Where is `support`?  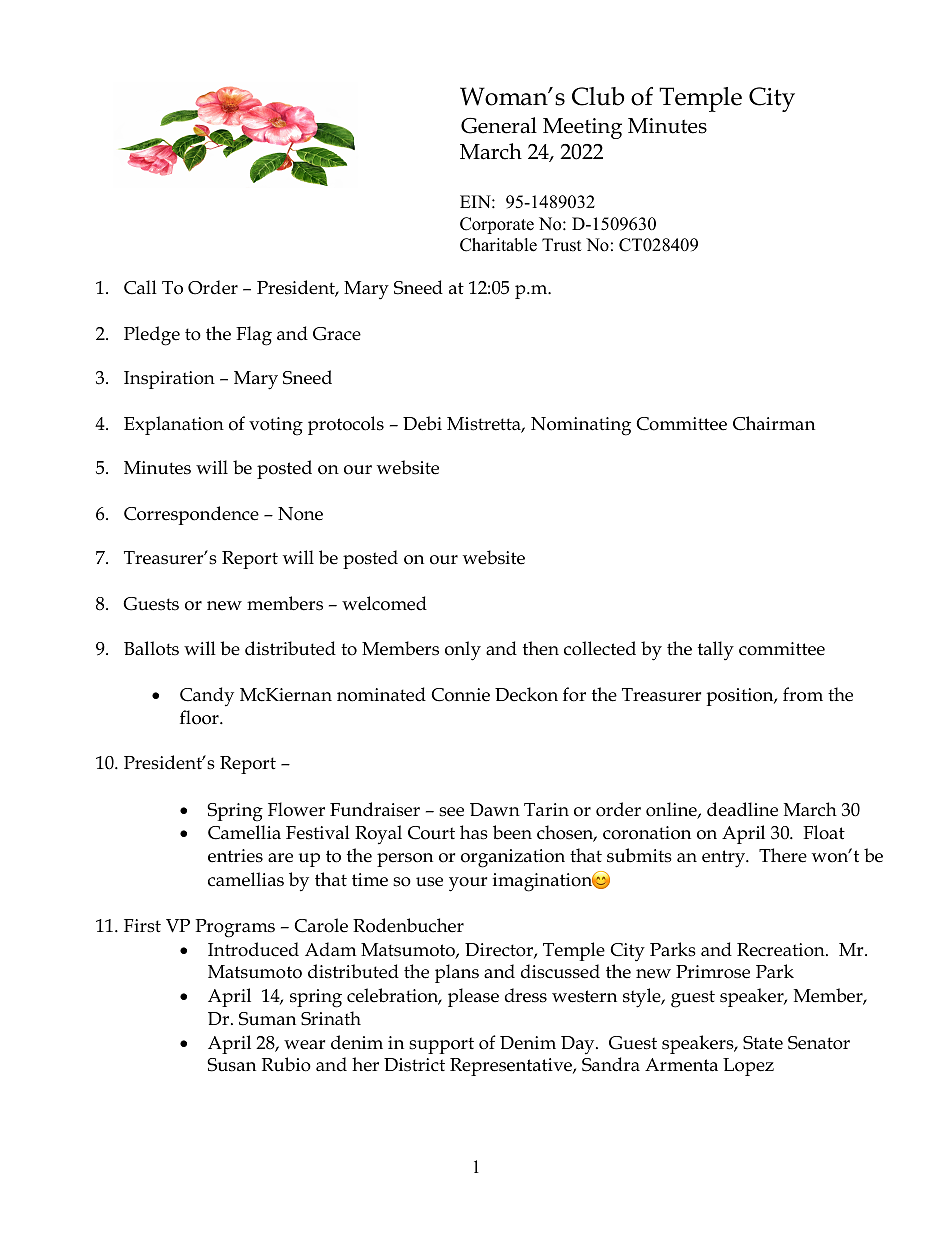 support is located at coordinates (441, 1045).
